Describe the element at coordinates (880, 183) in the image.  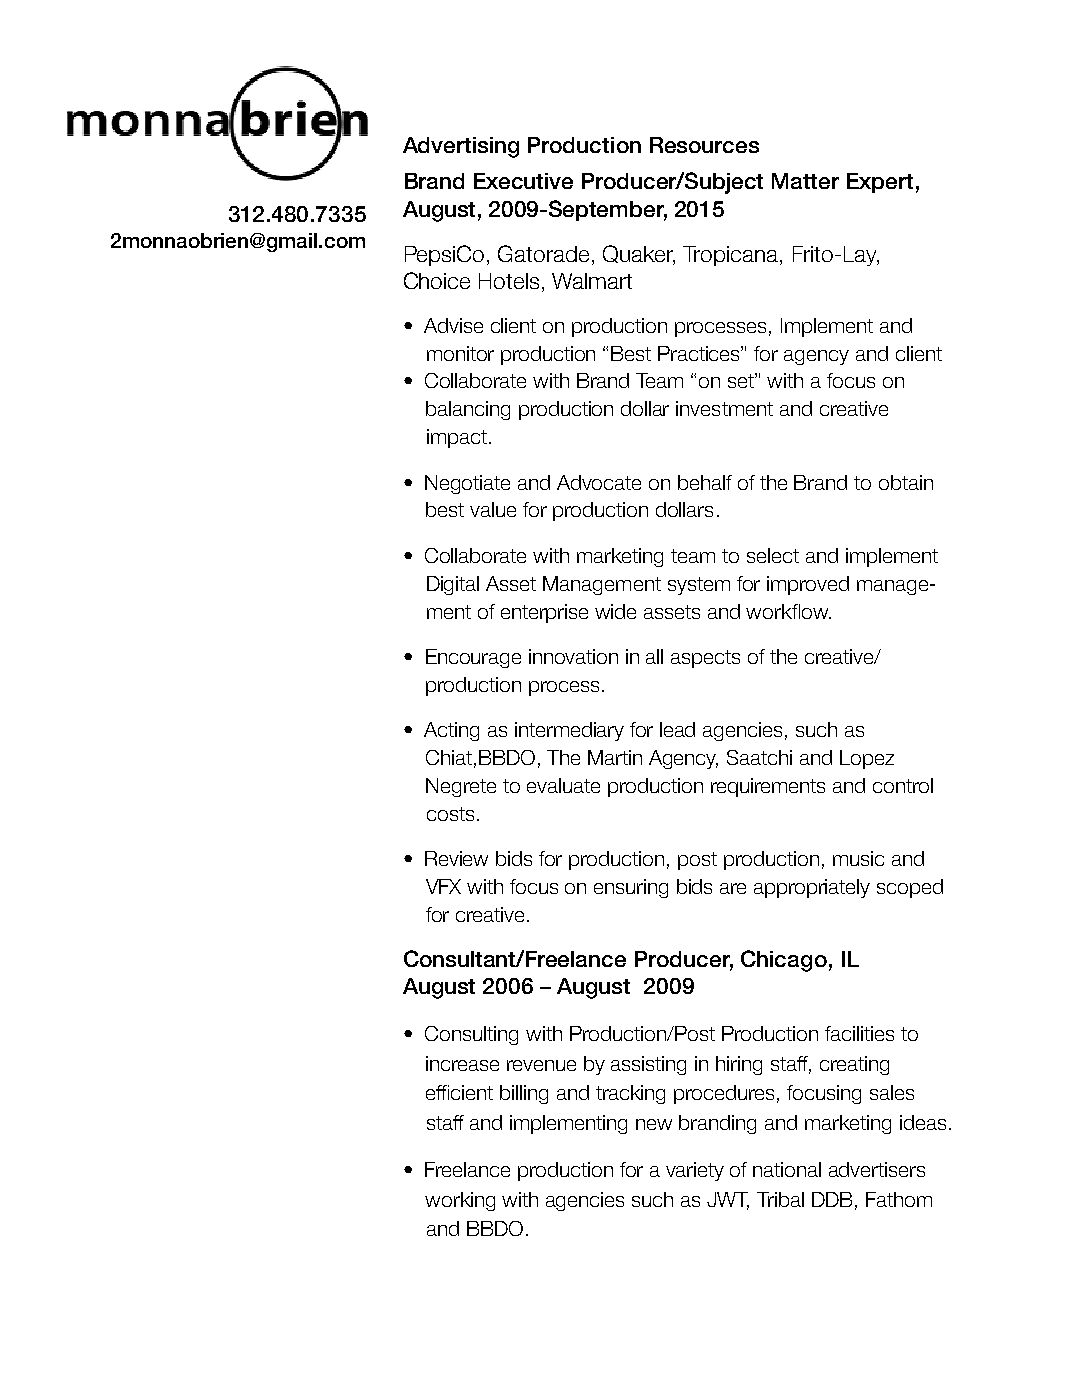
I see `Expert` at that location.
